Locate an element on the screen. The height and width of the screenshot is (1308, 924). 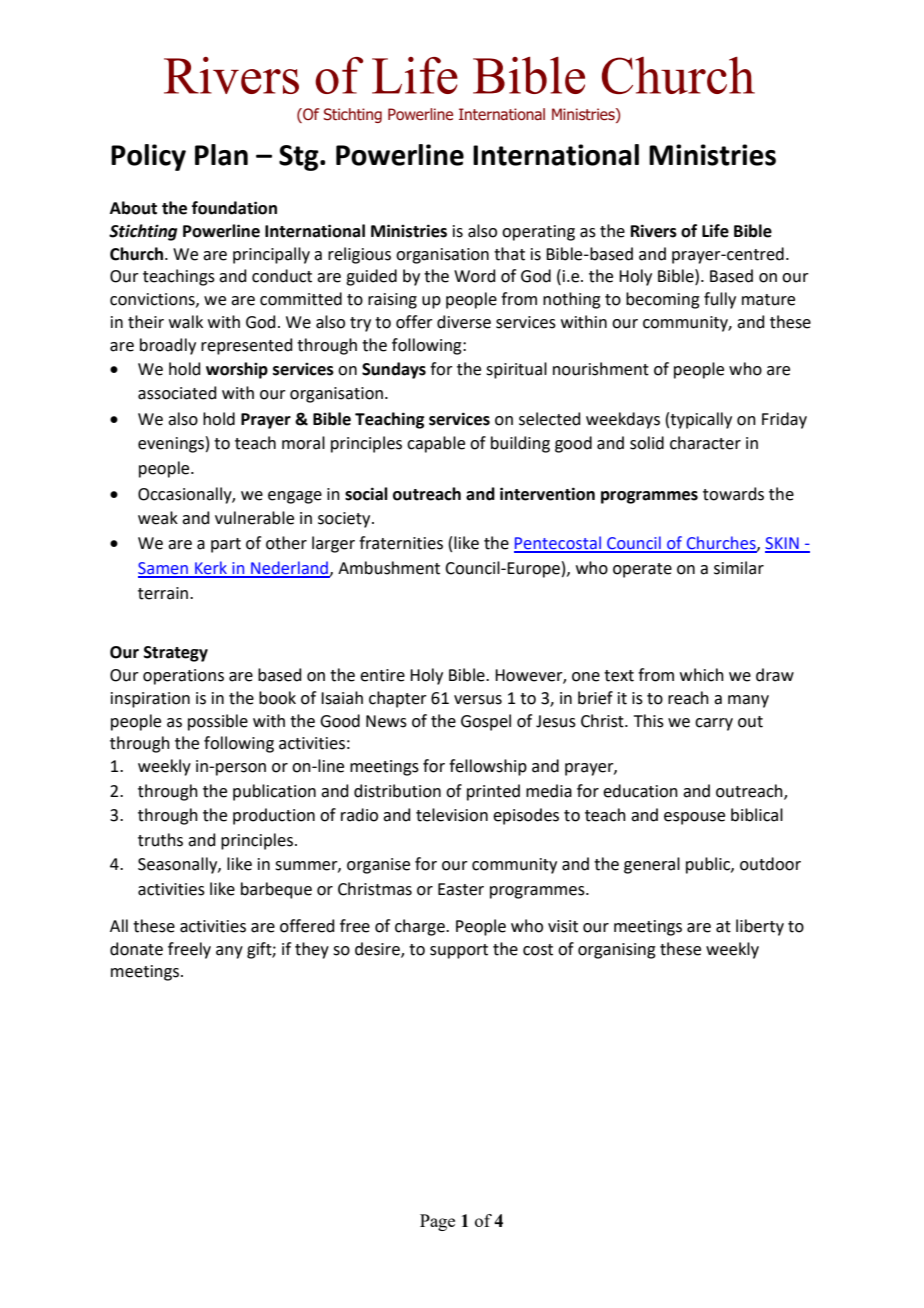
truths is located at coordinates (160, 840).
